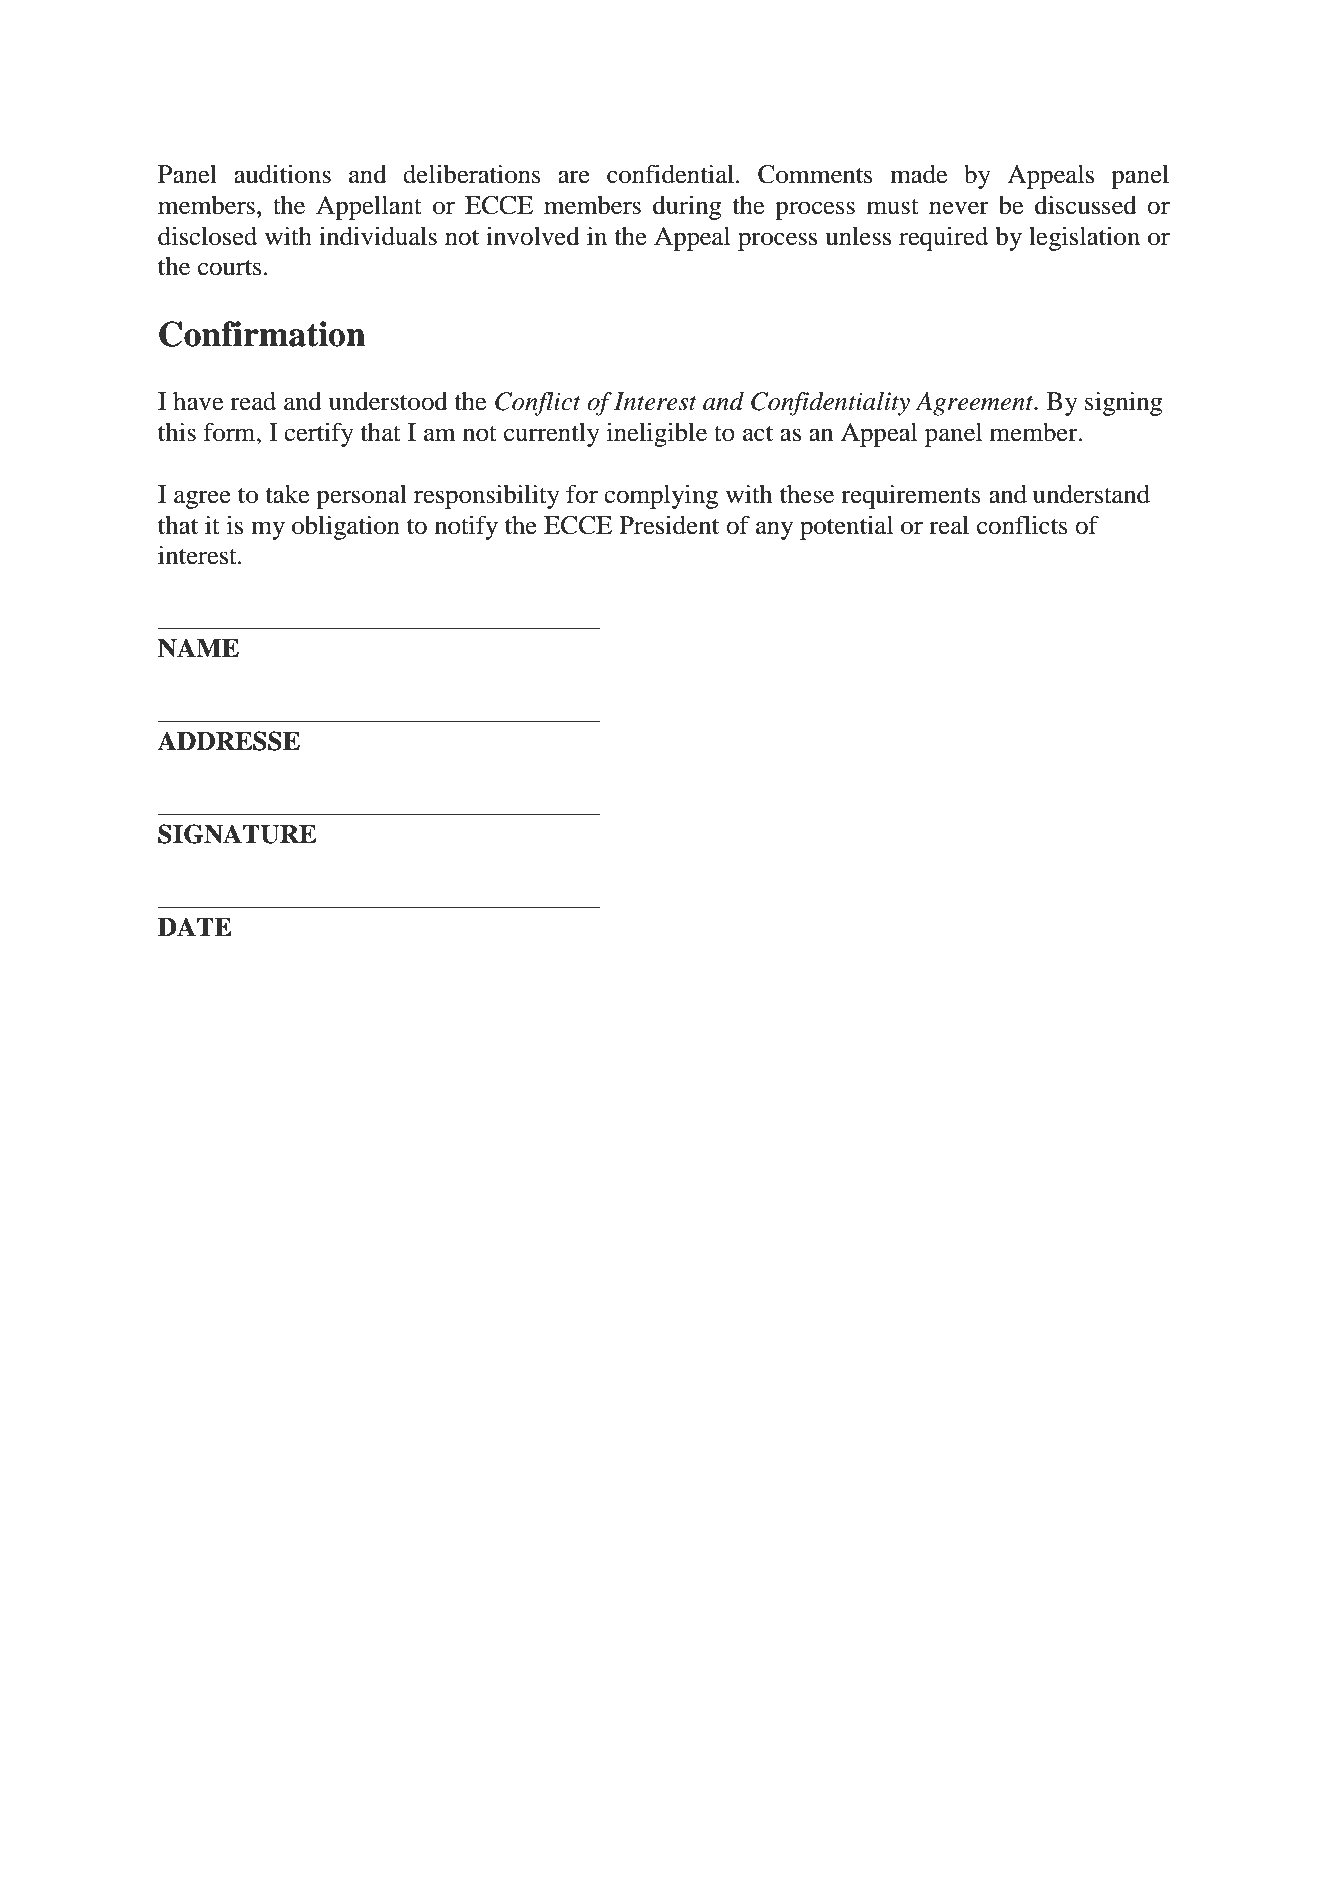  Describe the element at coordinates (959, 208) in the document. I see `never` at that location.
